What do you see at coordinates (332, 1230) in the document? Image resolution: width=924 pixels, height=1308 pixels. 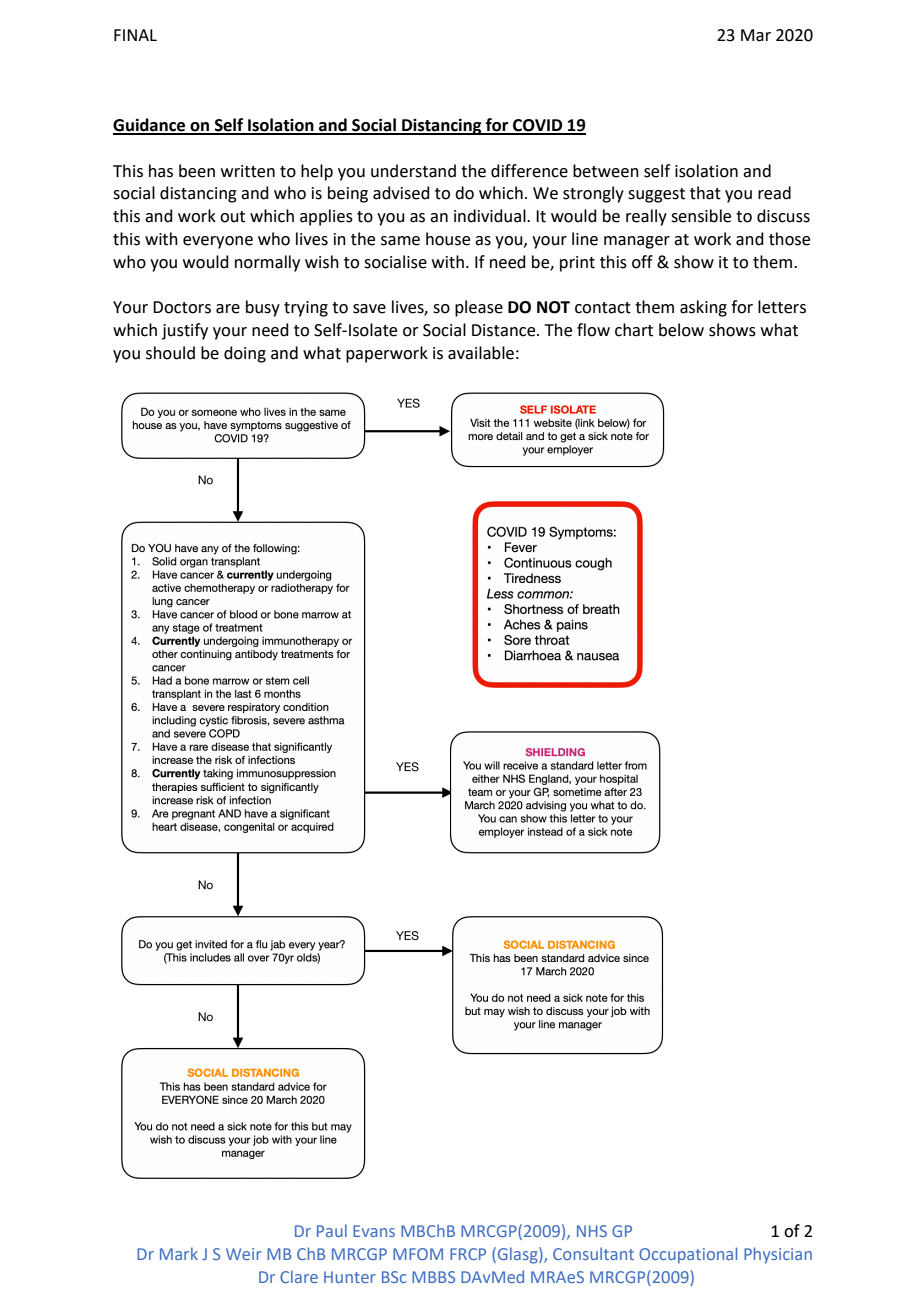 I see `Paul` at bounding box center [332, 1230].
